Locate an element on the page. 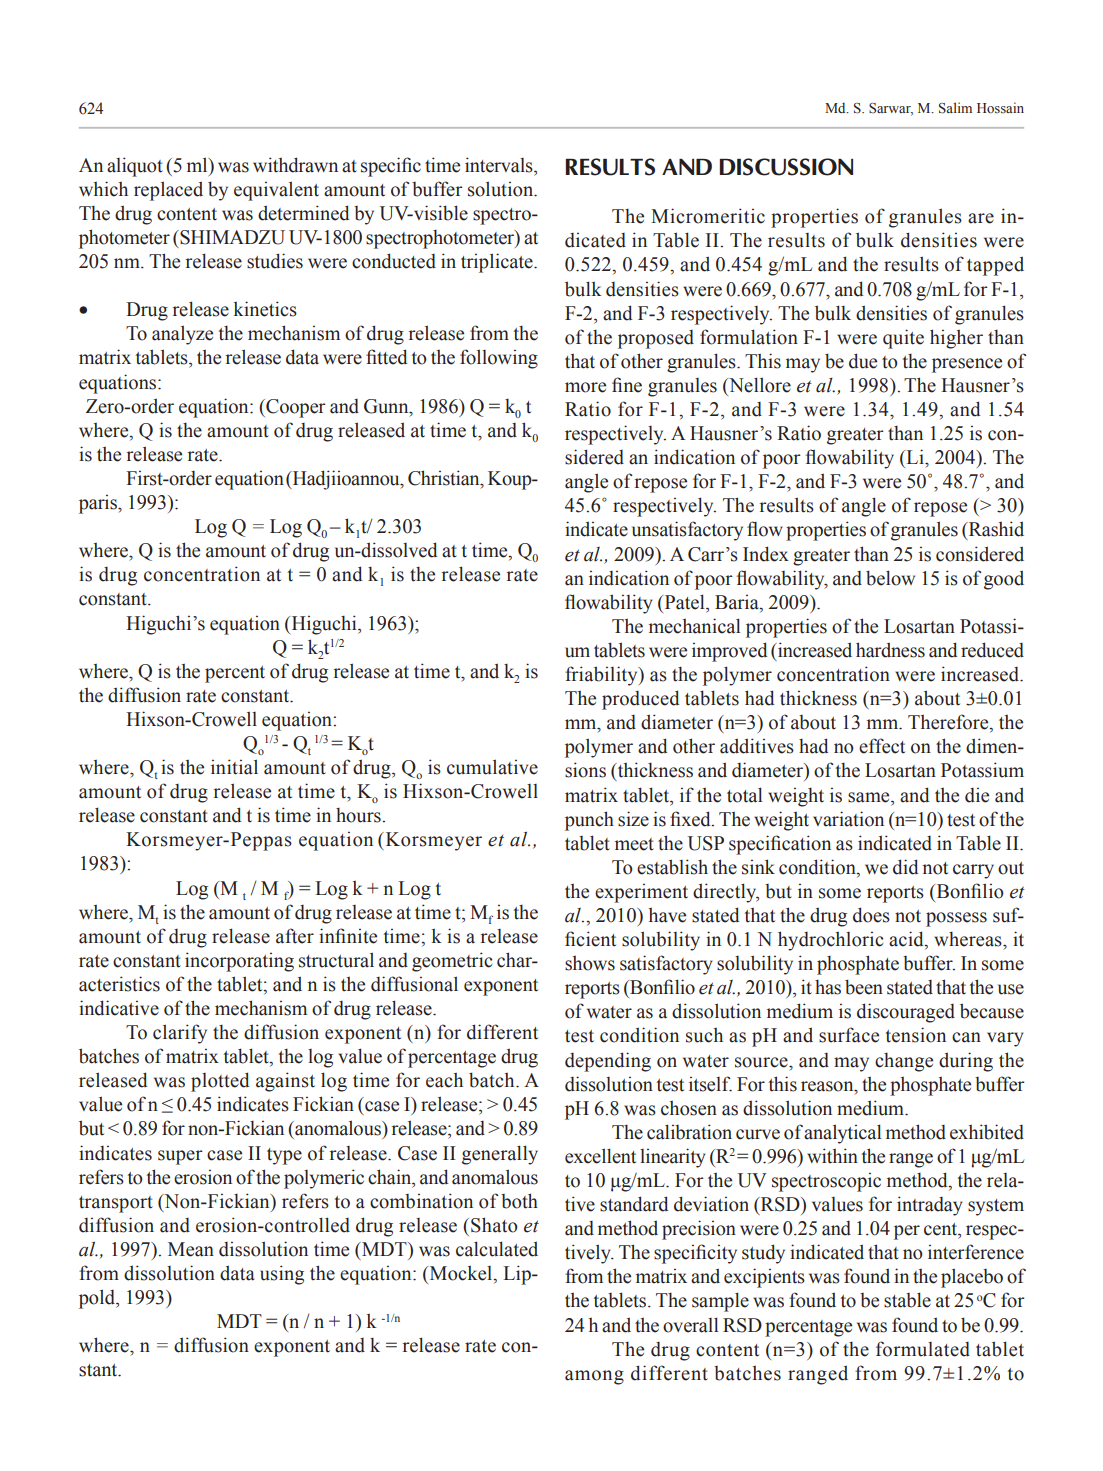 Image resolution: width=1103 pixels, height=1471 pixels. replaced is located at coordinates (168, 191).
